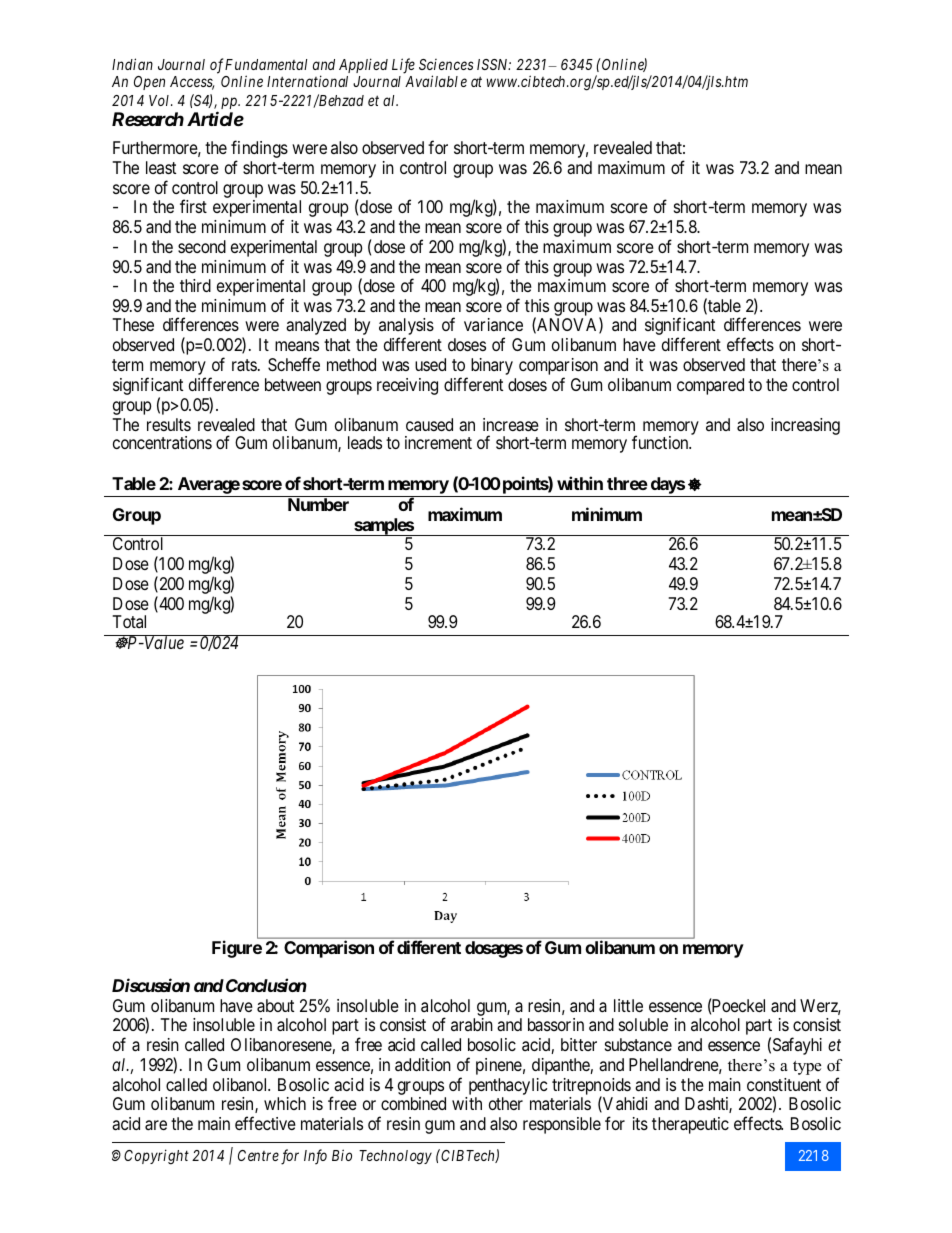  Describe the element at coordinates (710, 386) in the screenshot. I see `compared` at that location.
